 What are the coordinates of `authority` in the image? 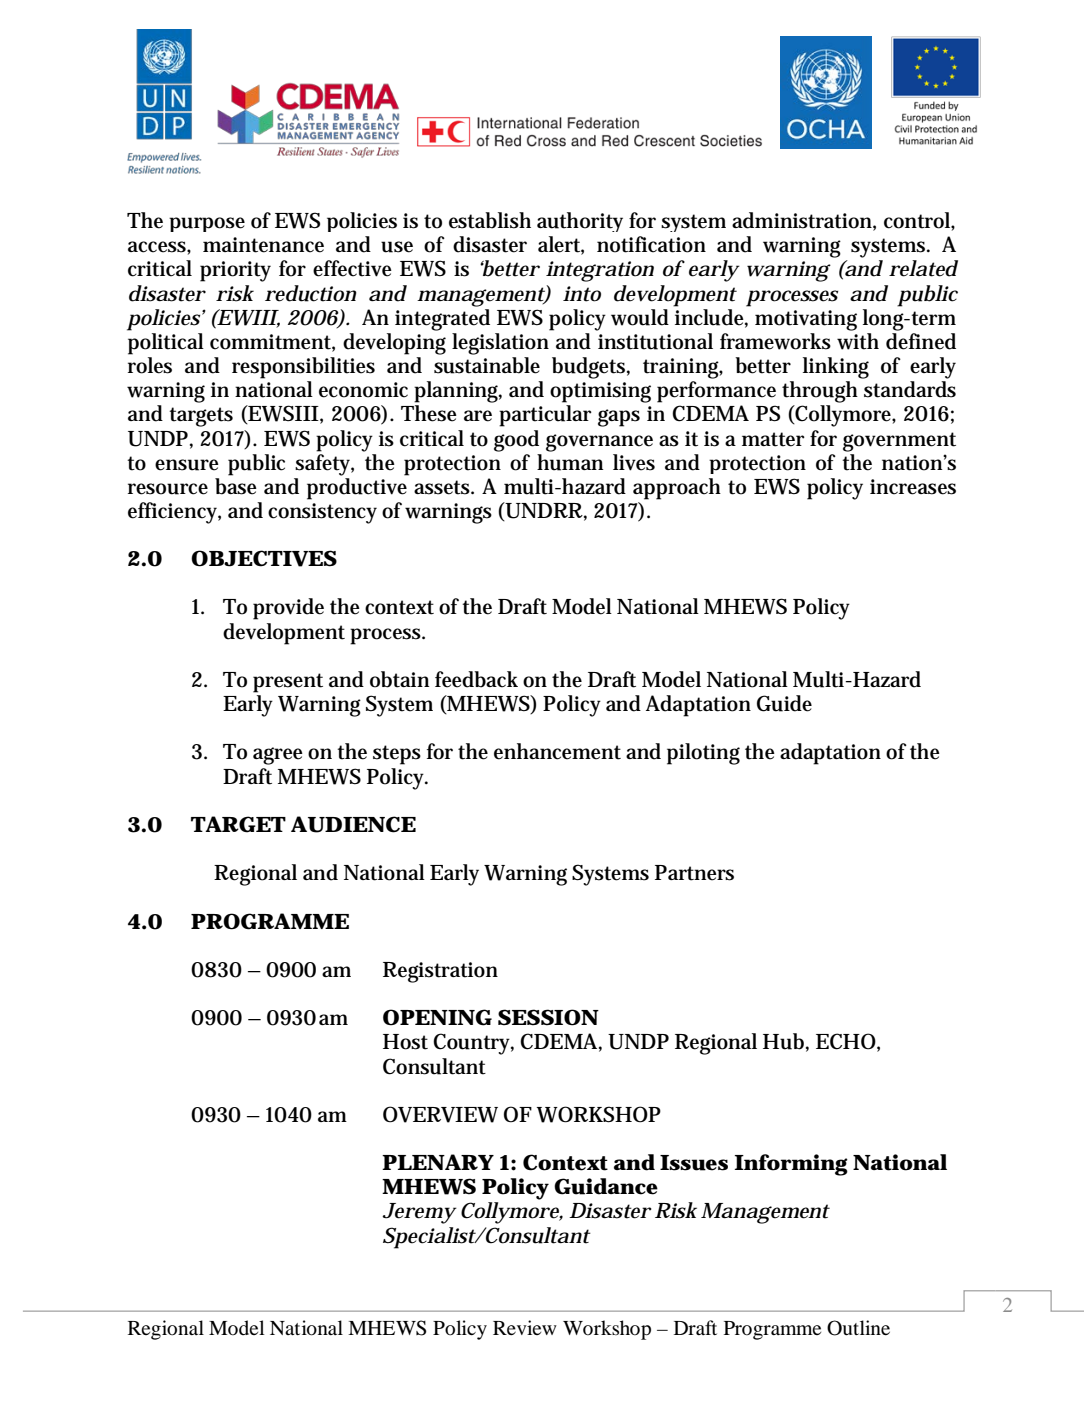 It's located at (580, 222).
